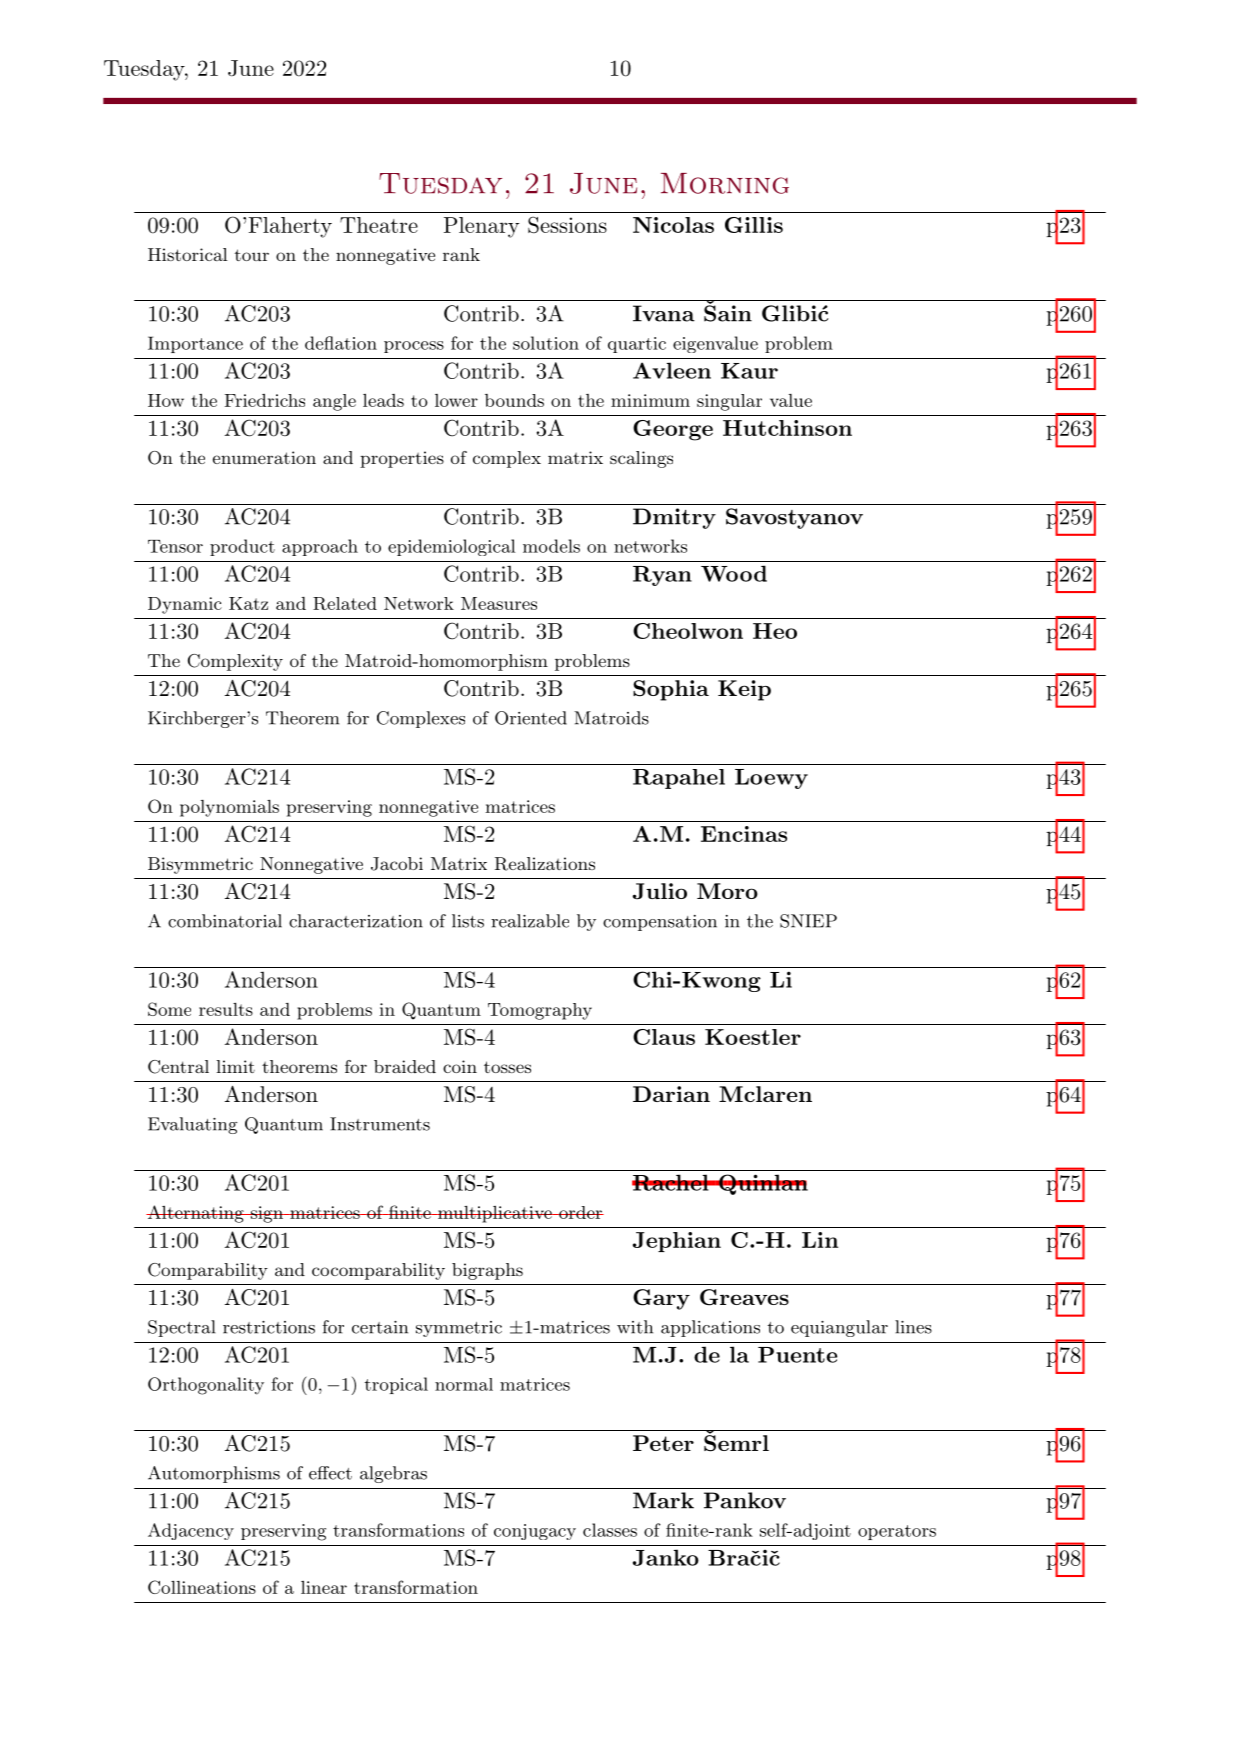  What do you see at coordinates (191, 1531) in the page?
I see `Adjacency` at bounding box center [191, 1531].
